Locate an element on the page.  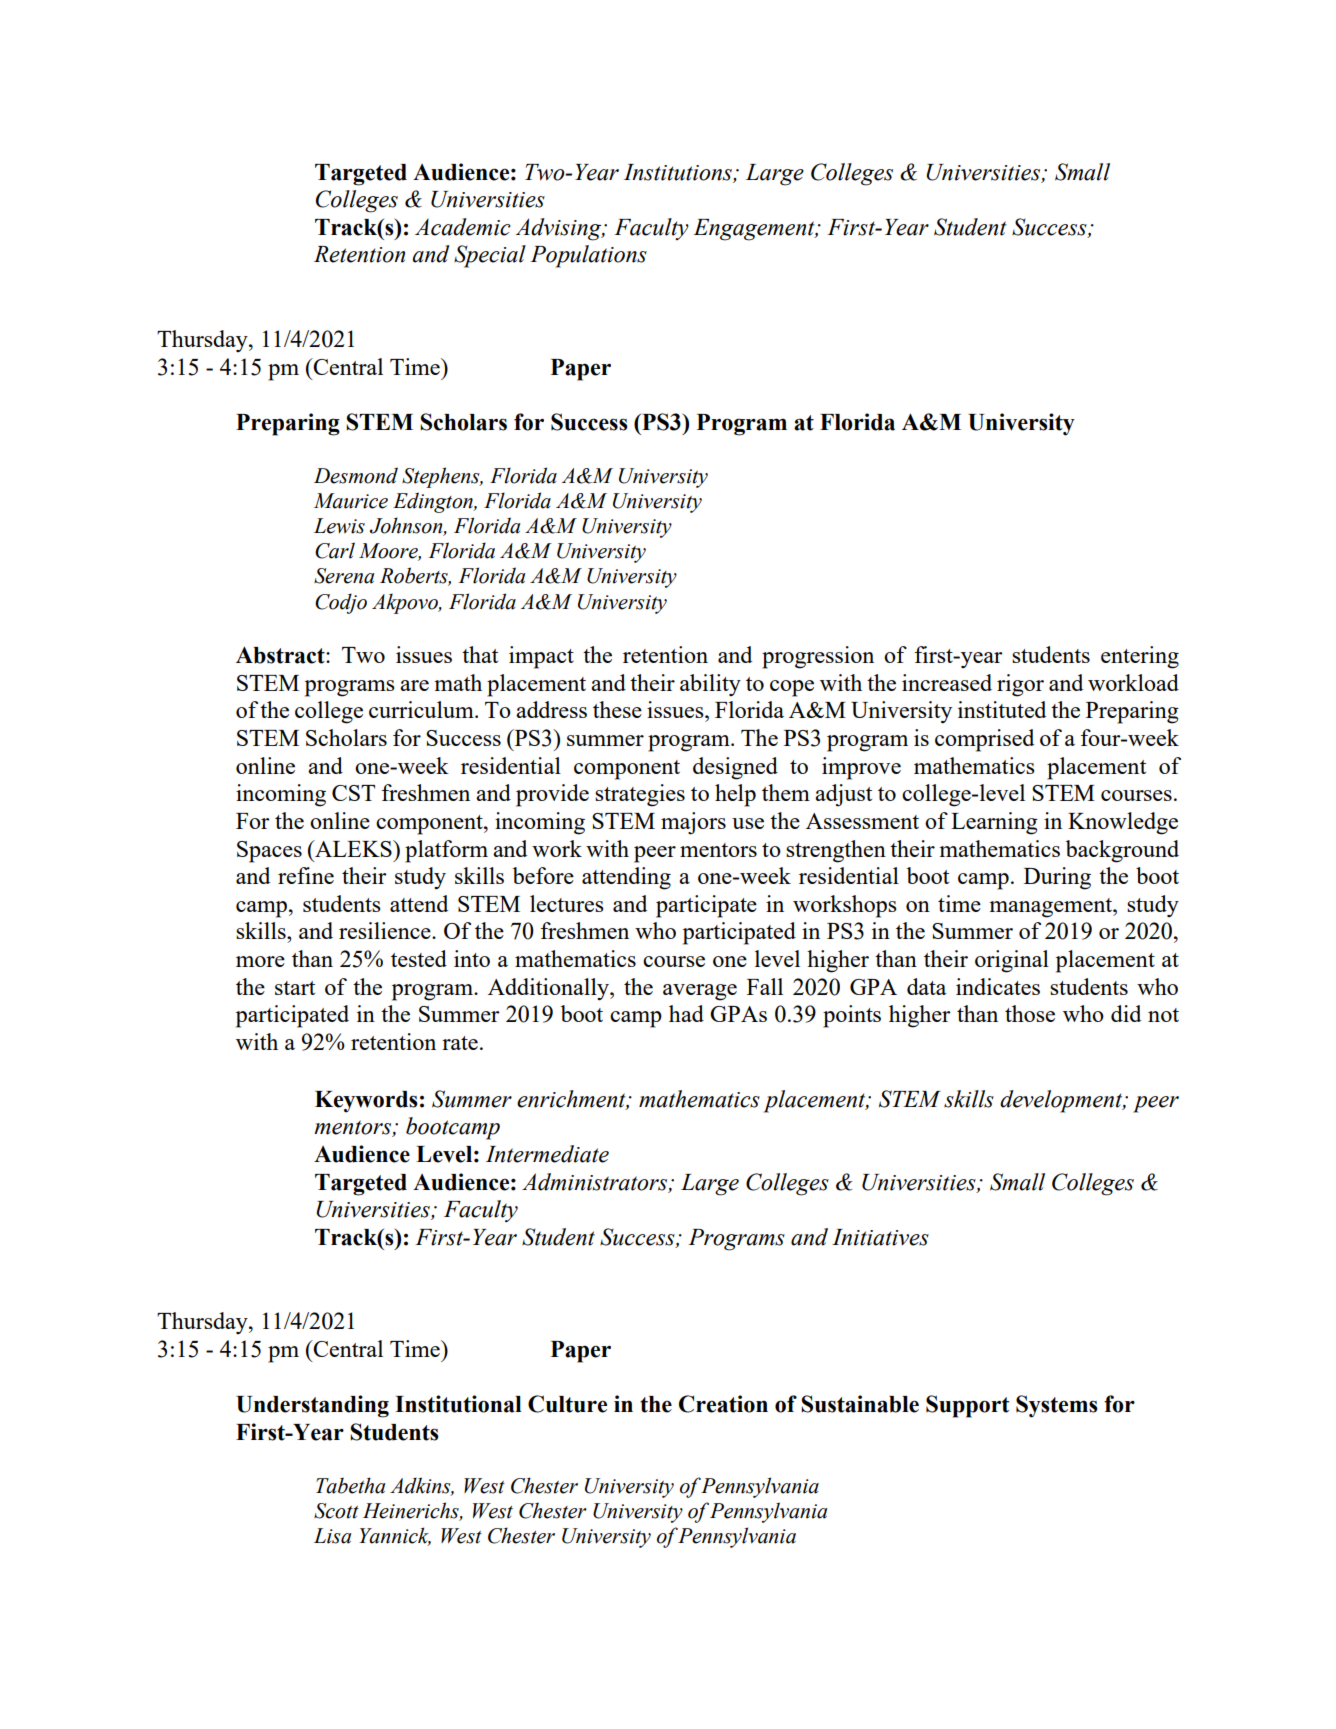
Academic is located at coordinates (463, 227).
